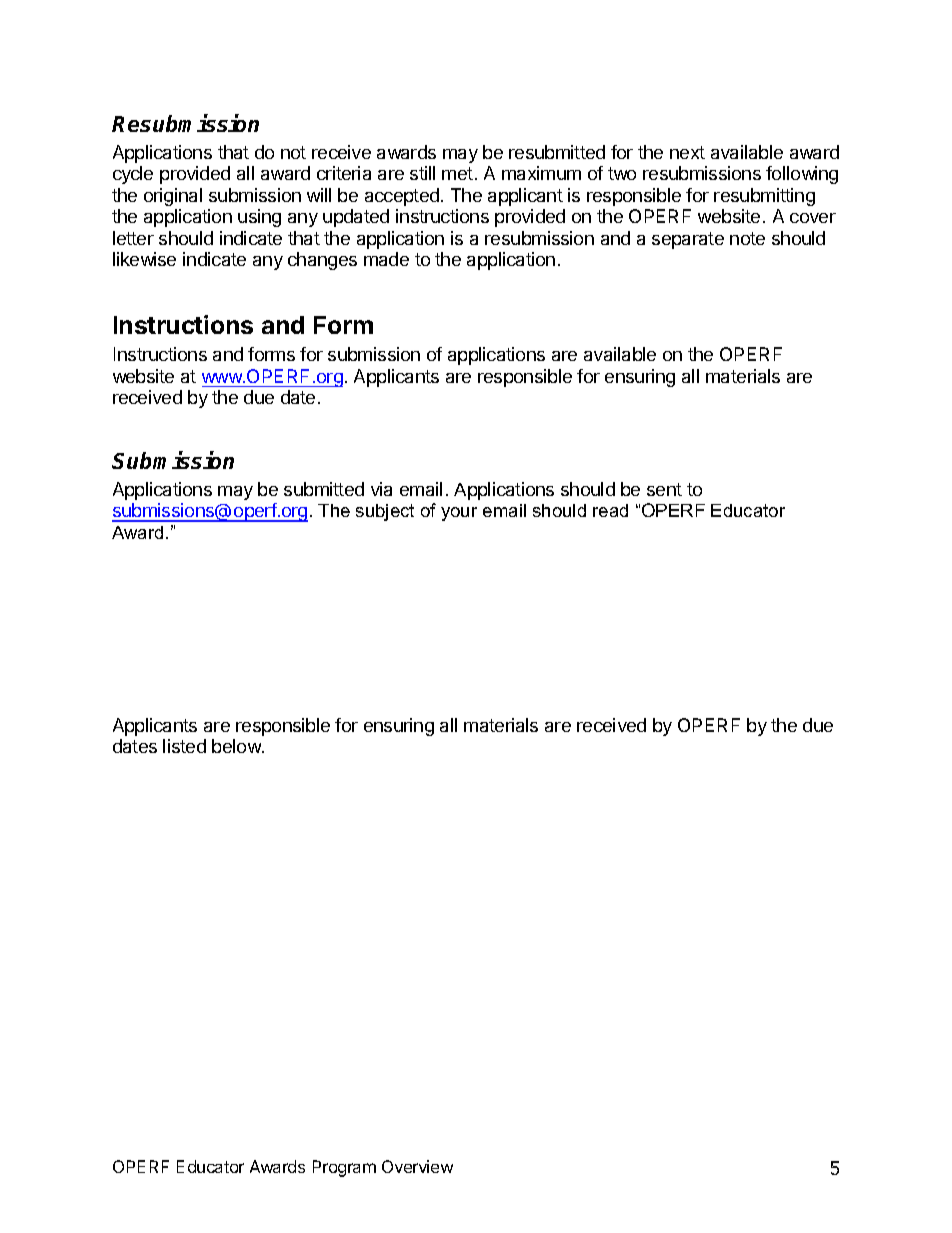 This screenshot has width=952, height=1233. I want to click on next, so click(687, 152).
